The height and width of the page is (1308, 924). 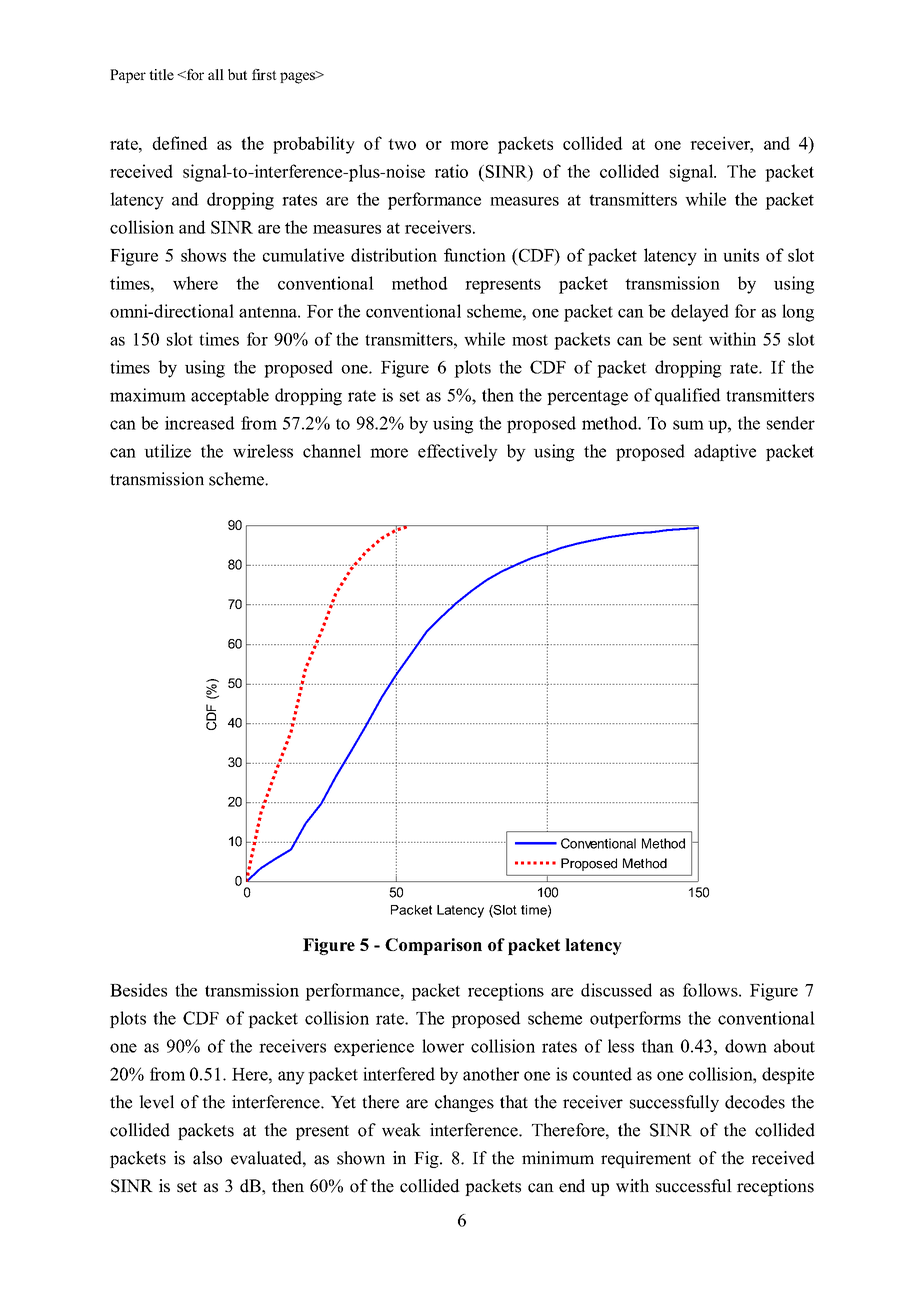 I want to click on also, so click(x=207, y=1158).
